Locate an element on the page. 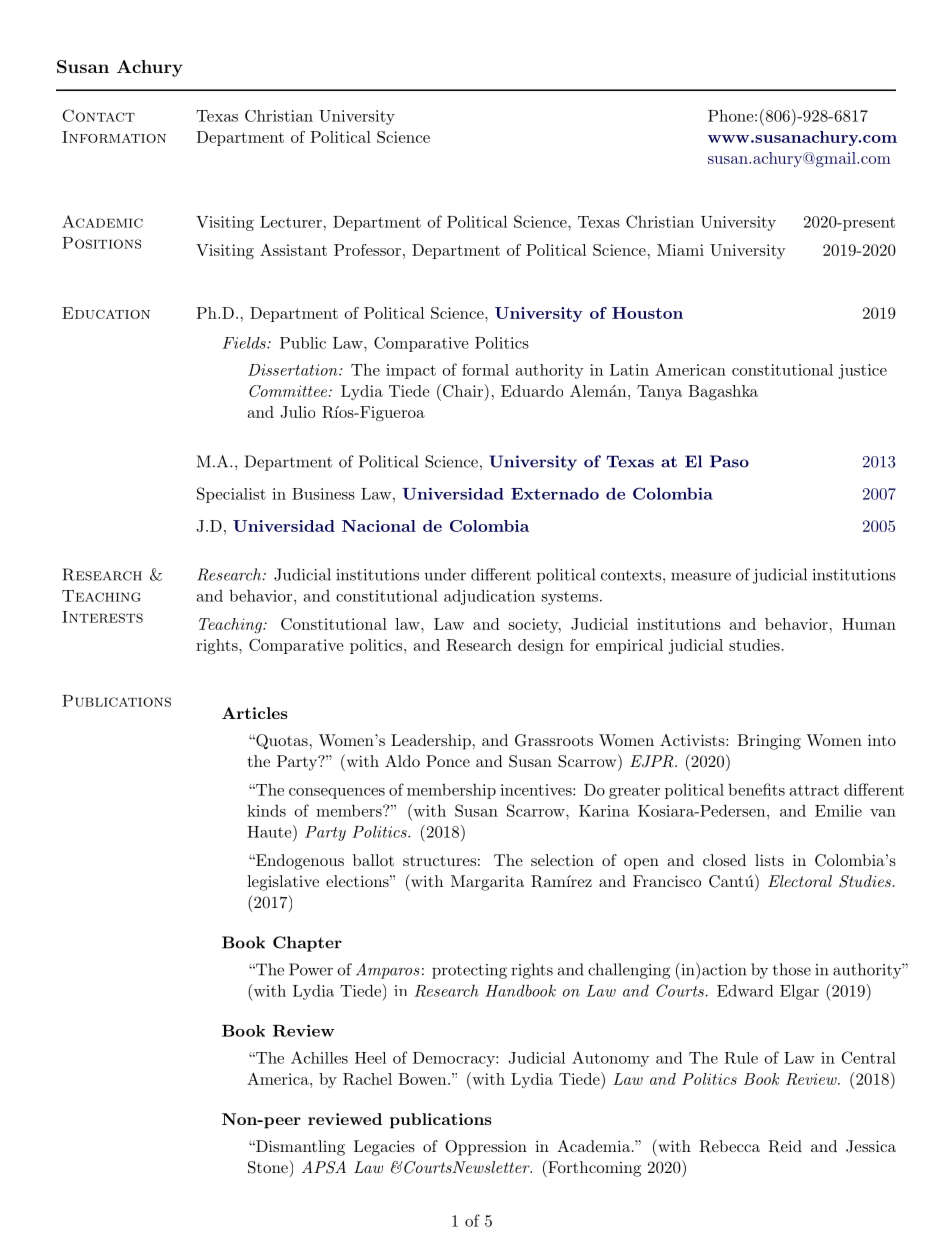 This image has width=952, height=1233. selection is located at coordinates (562, 860).
